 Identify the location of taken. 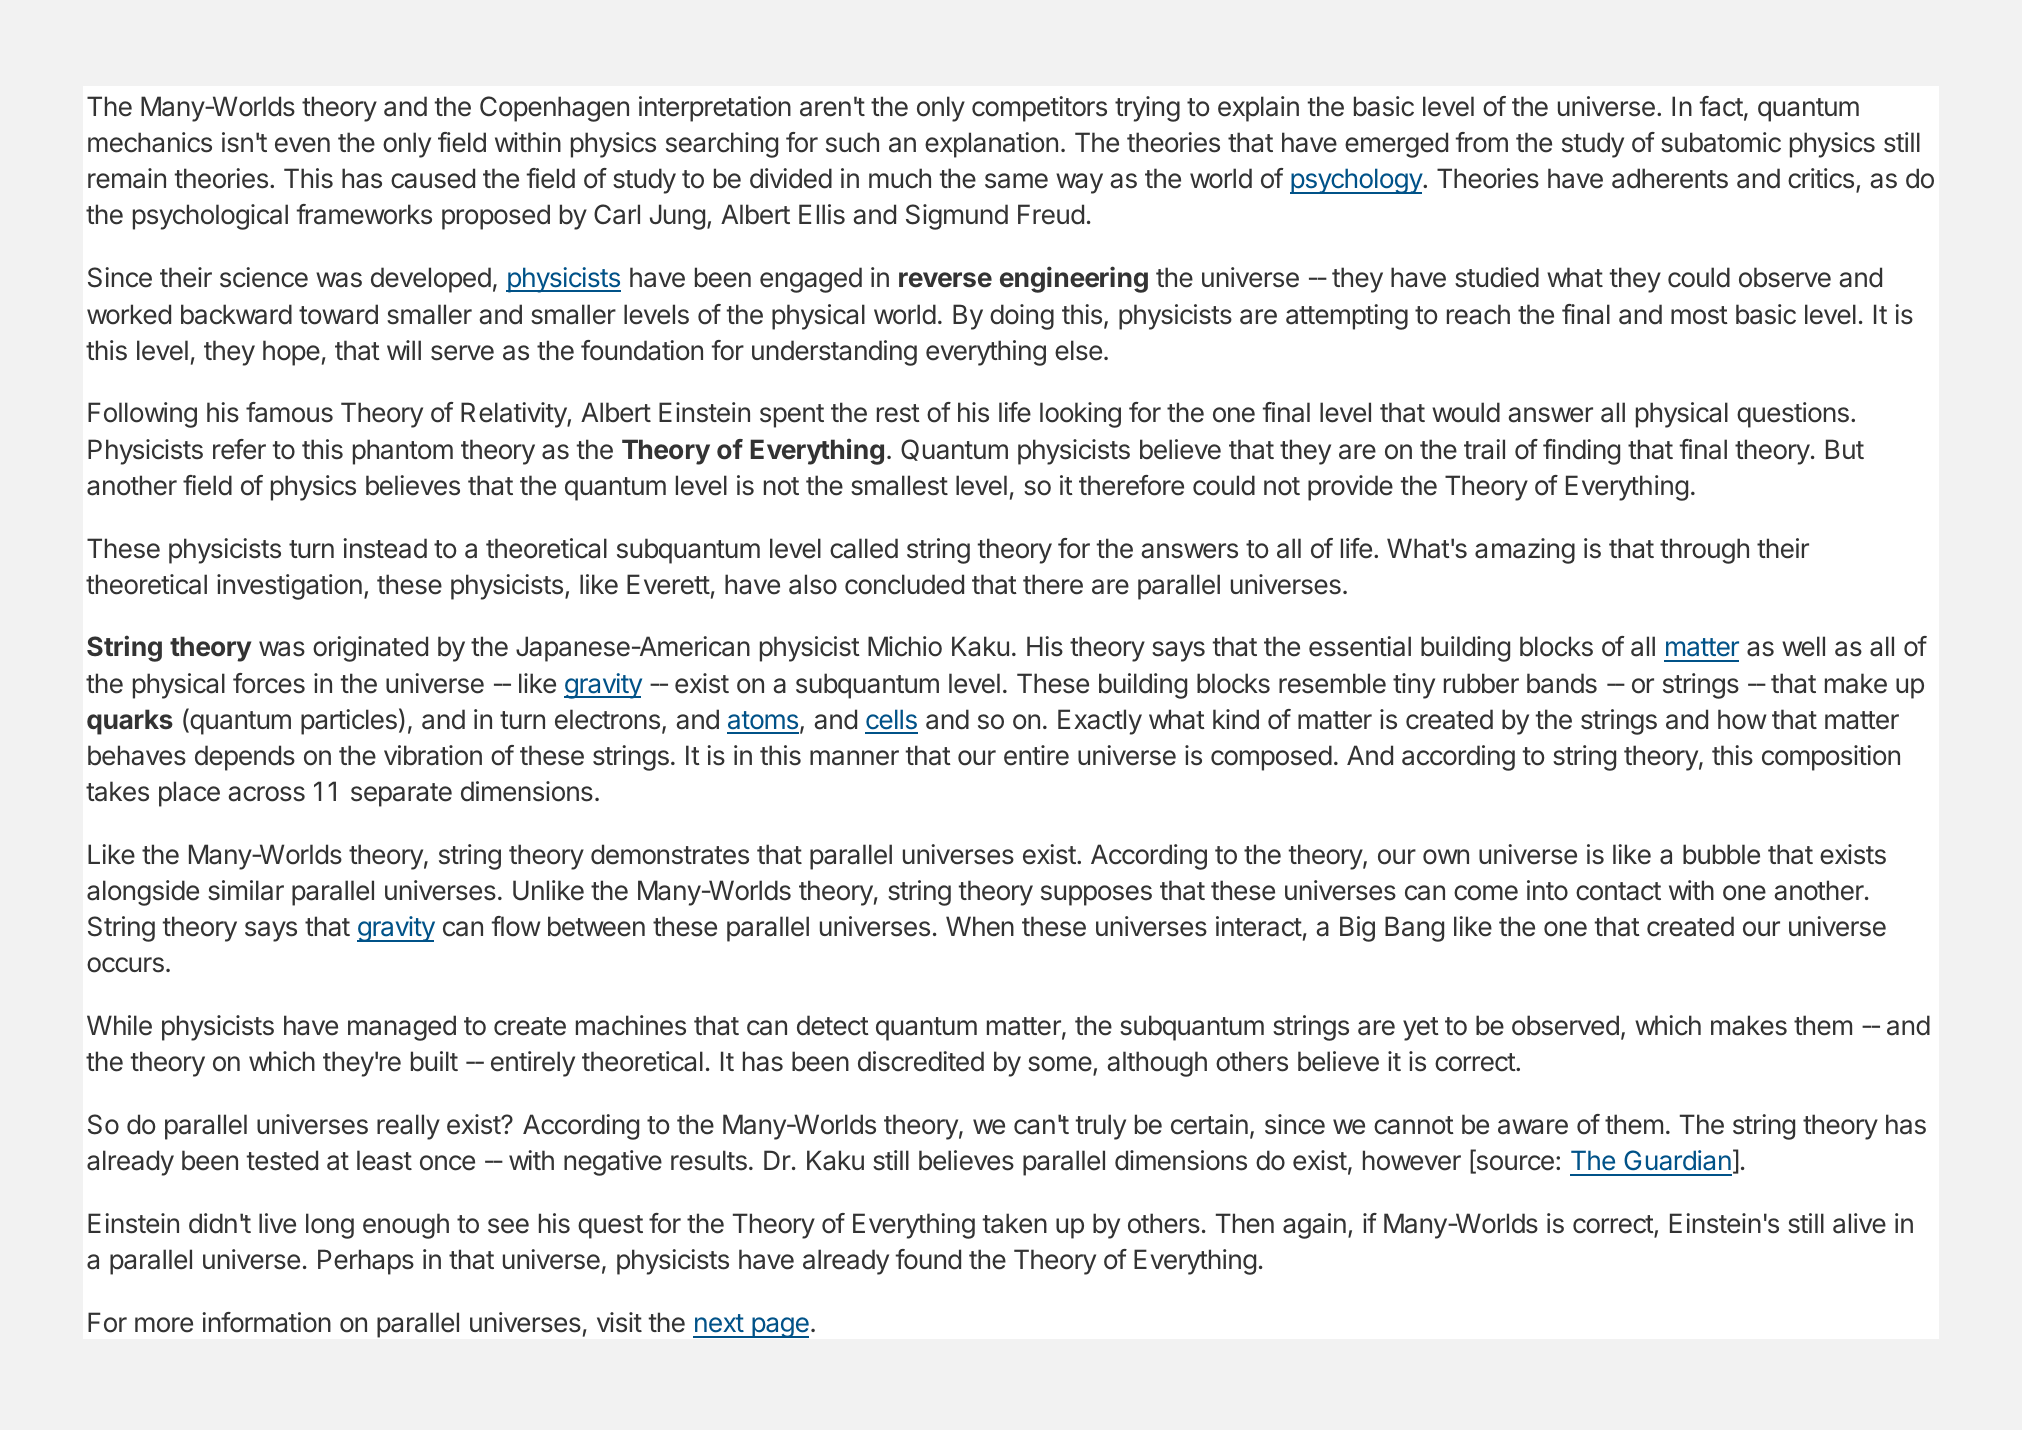
(1015, 1223).
